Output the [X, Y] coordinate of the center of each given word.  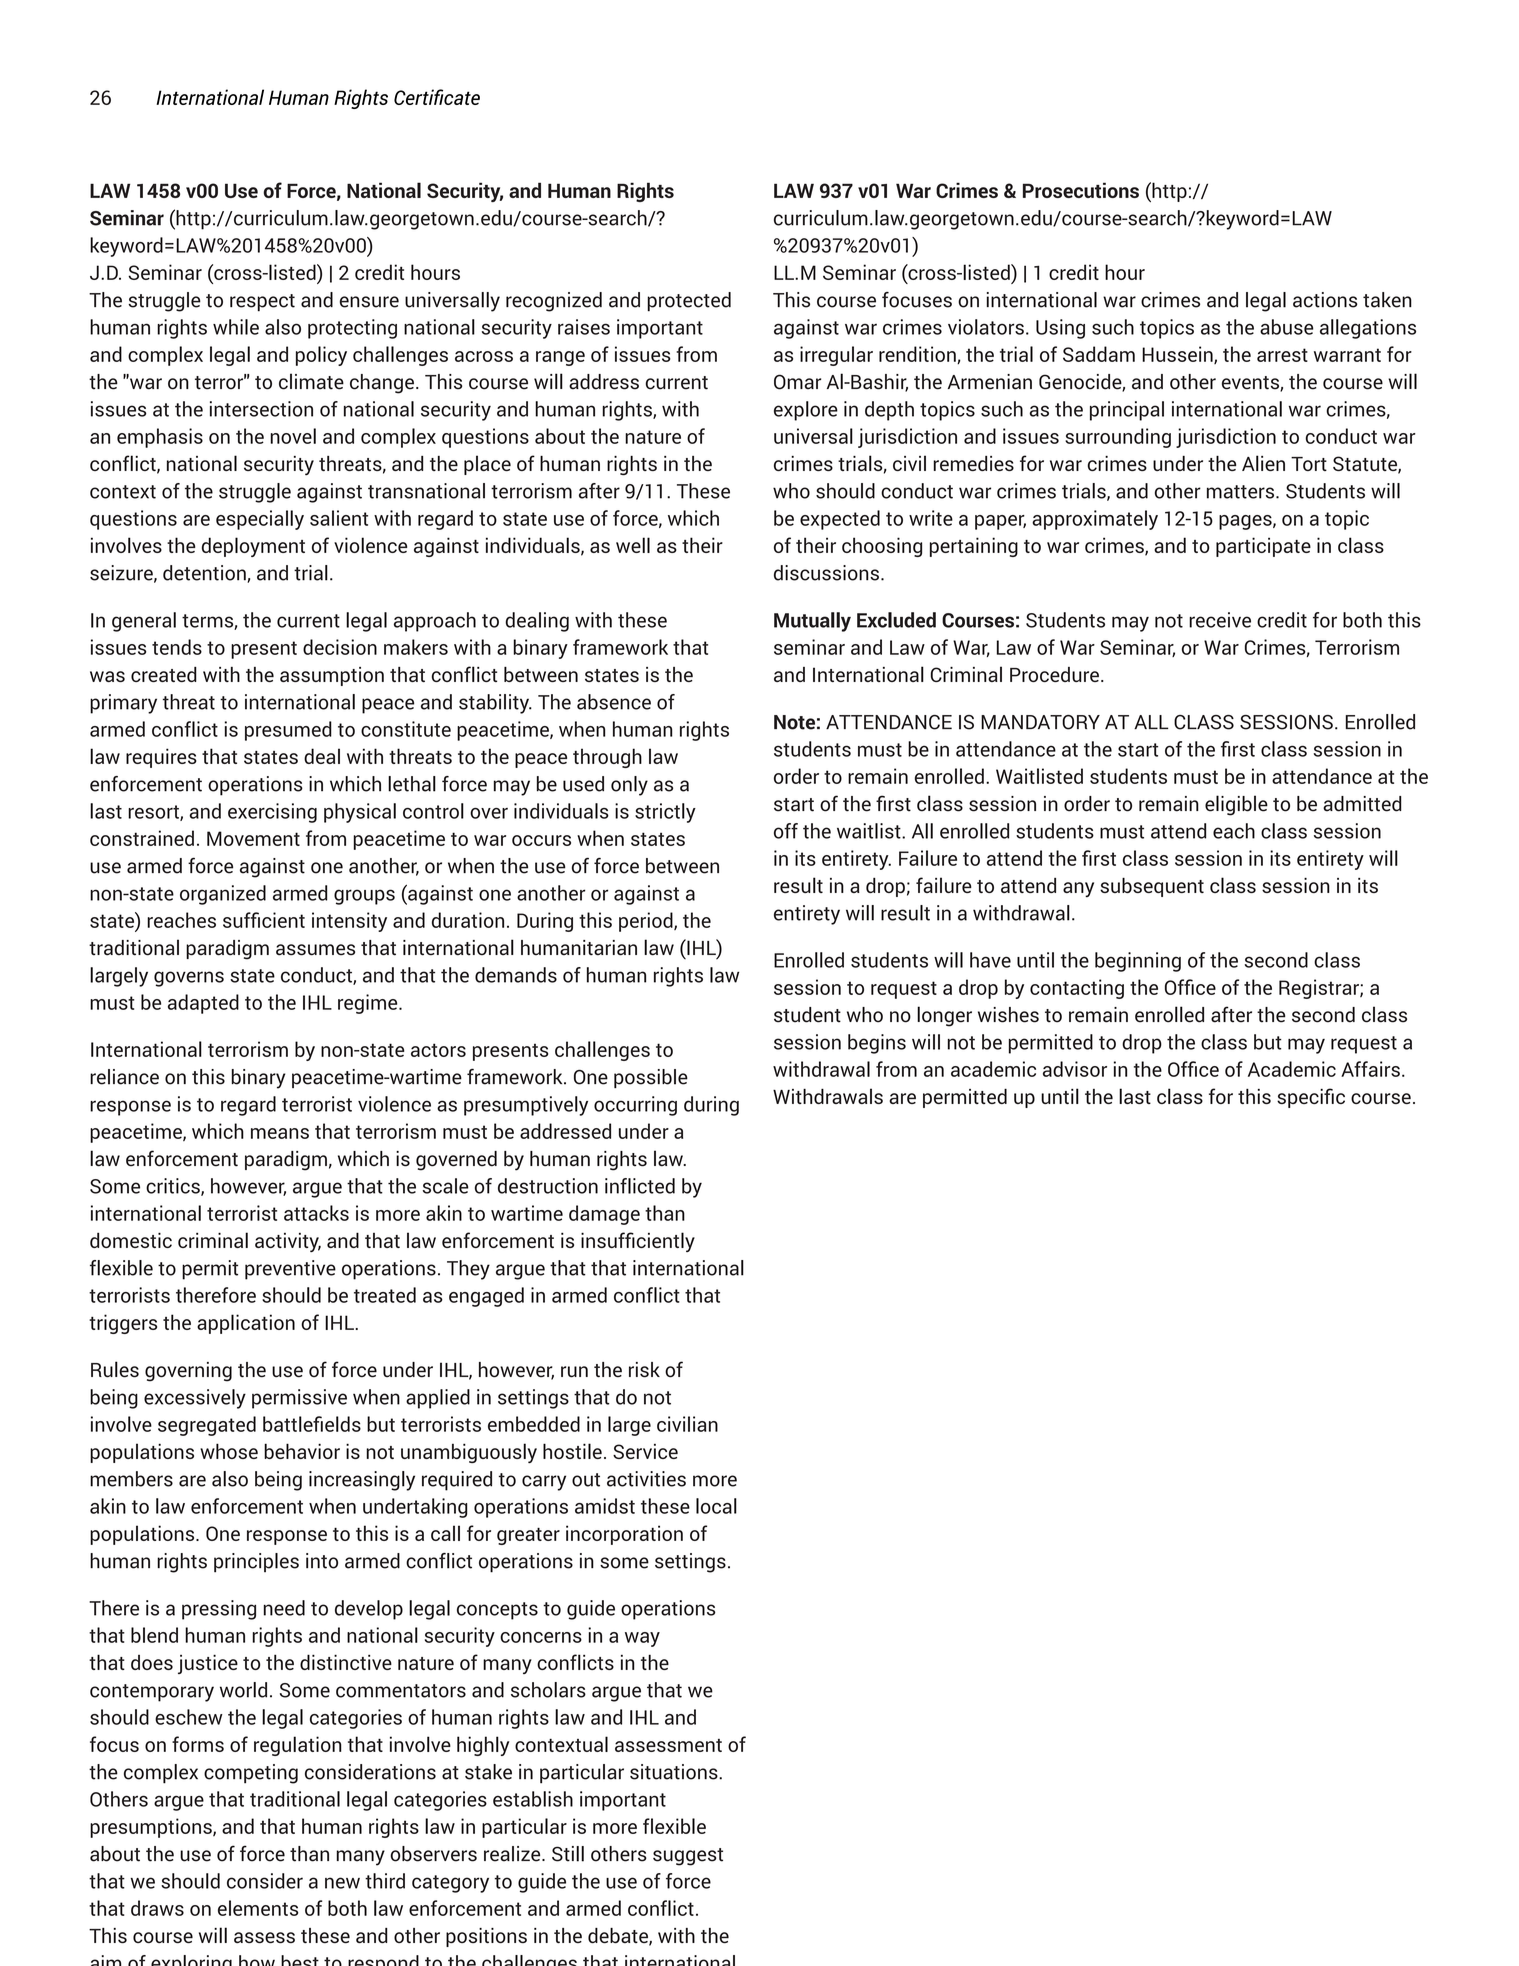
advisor [1075, 1069]
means [280, 1133]
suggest [688, 1857]
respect [262, 303]
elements [258, 1908]
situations [675, 1772]
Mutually [812, 622]
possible [651, 1078]
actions [1325, 300]
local [716, 1506]
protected [689, 302]
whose [229, 1451]
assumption [332, 676]
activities [646, 1479]
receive [1220, 620]
